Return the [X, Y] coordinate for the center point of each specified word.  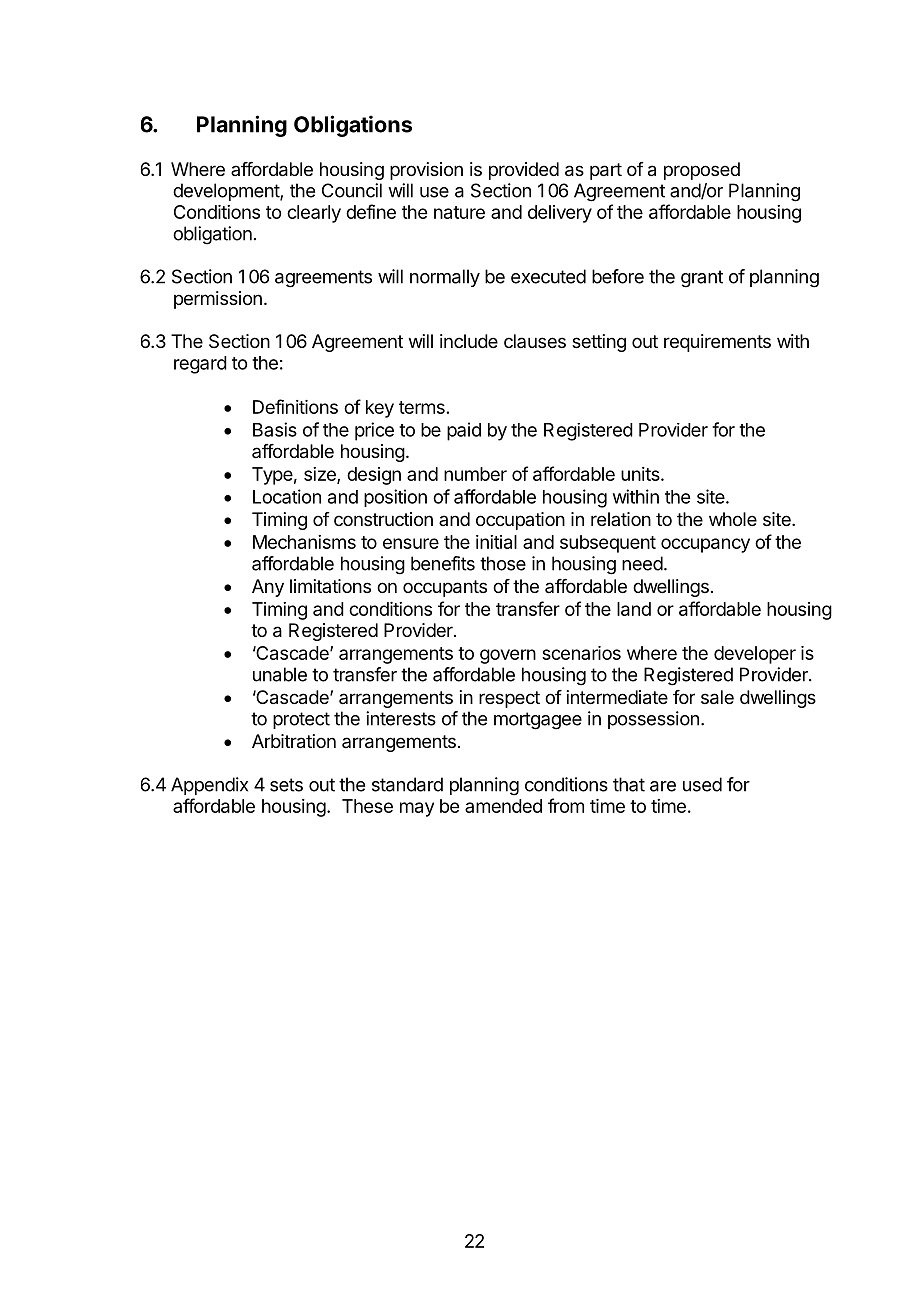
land [634, 609]
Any [268, 588]
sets [286, 785]
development [227, 192]
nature [459, 212]
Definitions [295, 406]
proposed [702, 171]
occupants [445, 588]
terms [422, 407]
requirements [717, 343]
